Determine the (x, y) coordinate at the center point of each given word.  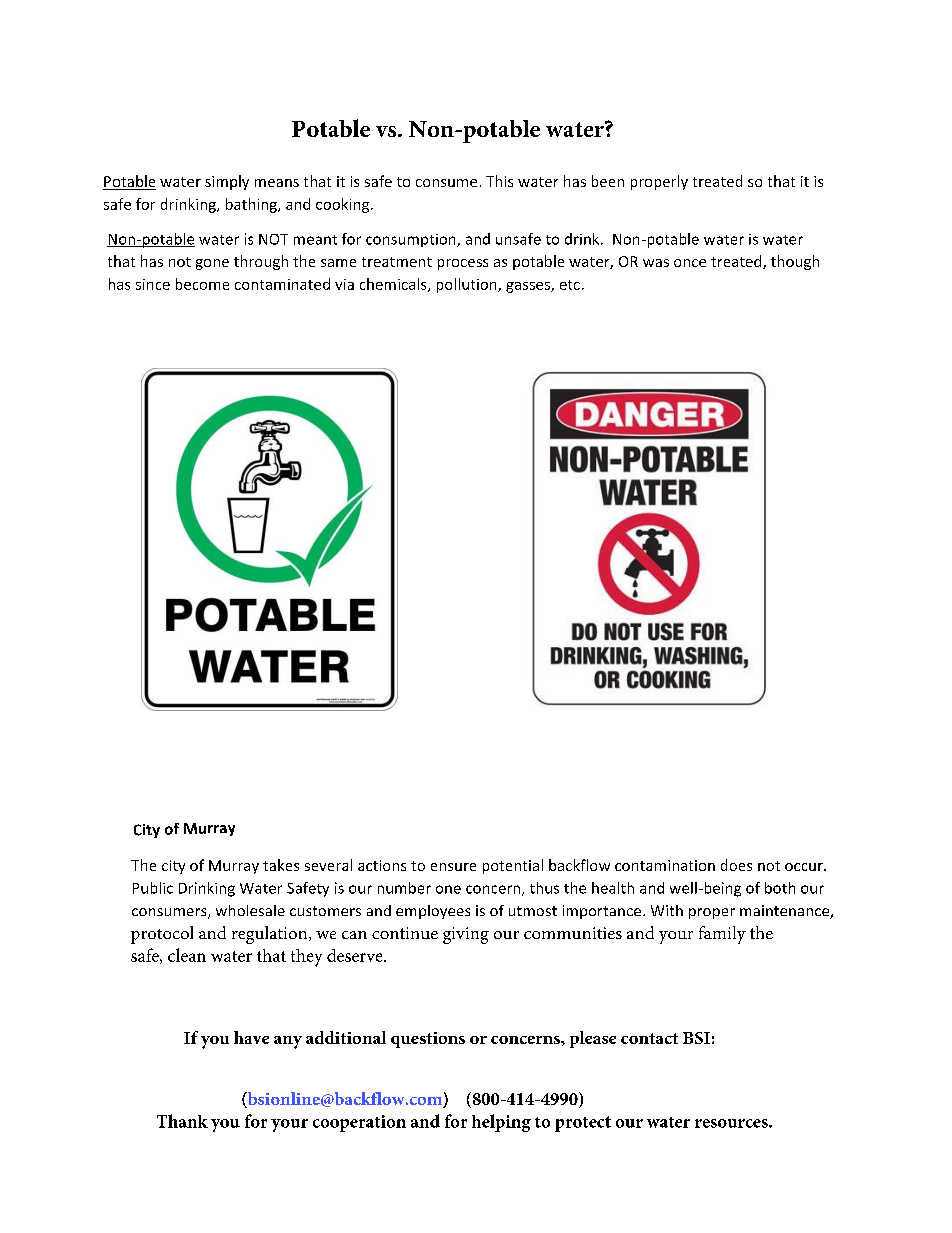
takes (281, 865)
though (795, 262)
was (656, 263)
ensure (453, 867)
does (736, 865)
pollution (468, 285)
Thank (182, 1121)
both (780, 888)
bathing (252, 205)
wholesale (250, 910)
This (499, 181)
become (202, 284)
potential (513, 866)
